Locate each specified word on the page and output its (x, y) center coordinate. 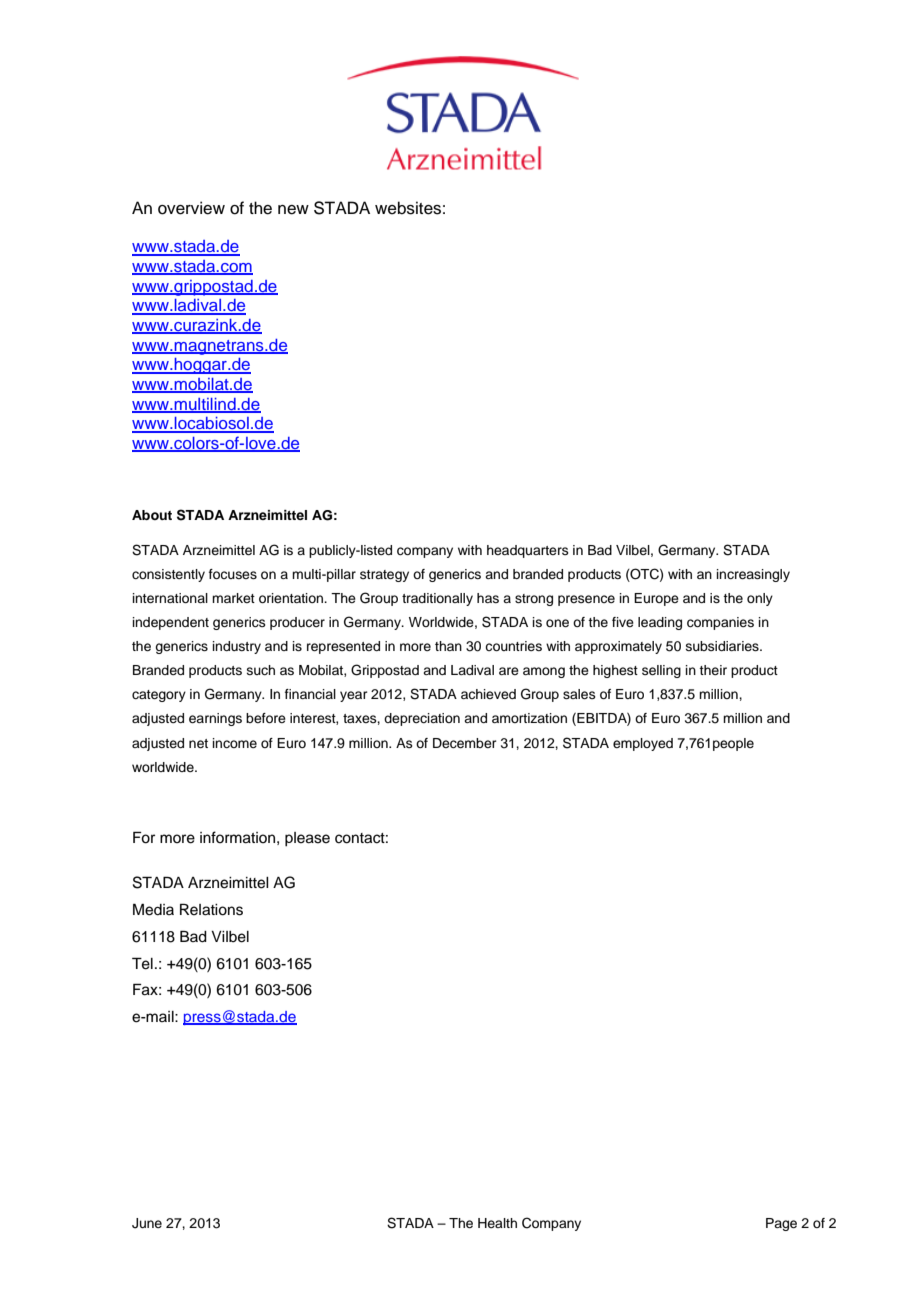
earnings (215, 719)
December (465, 743)
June (147, 1223)
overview (191, 208)
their (713, 670)
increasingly (753, 575)
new (293, 210)
